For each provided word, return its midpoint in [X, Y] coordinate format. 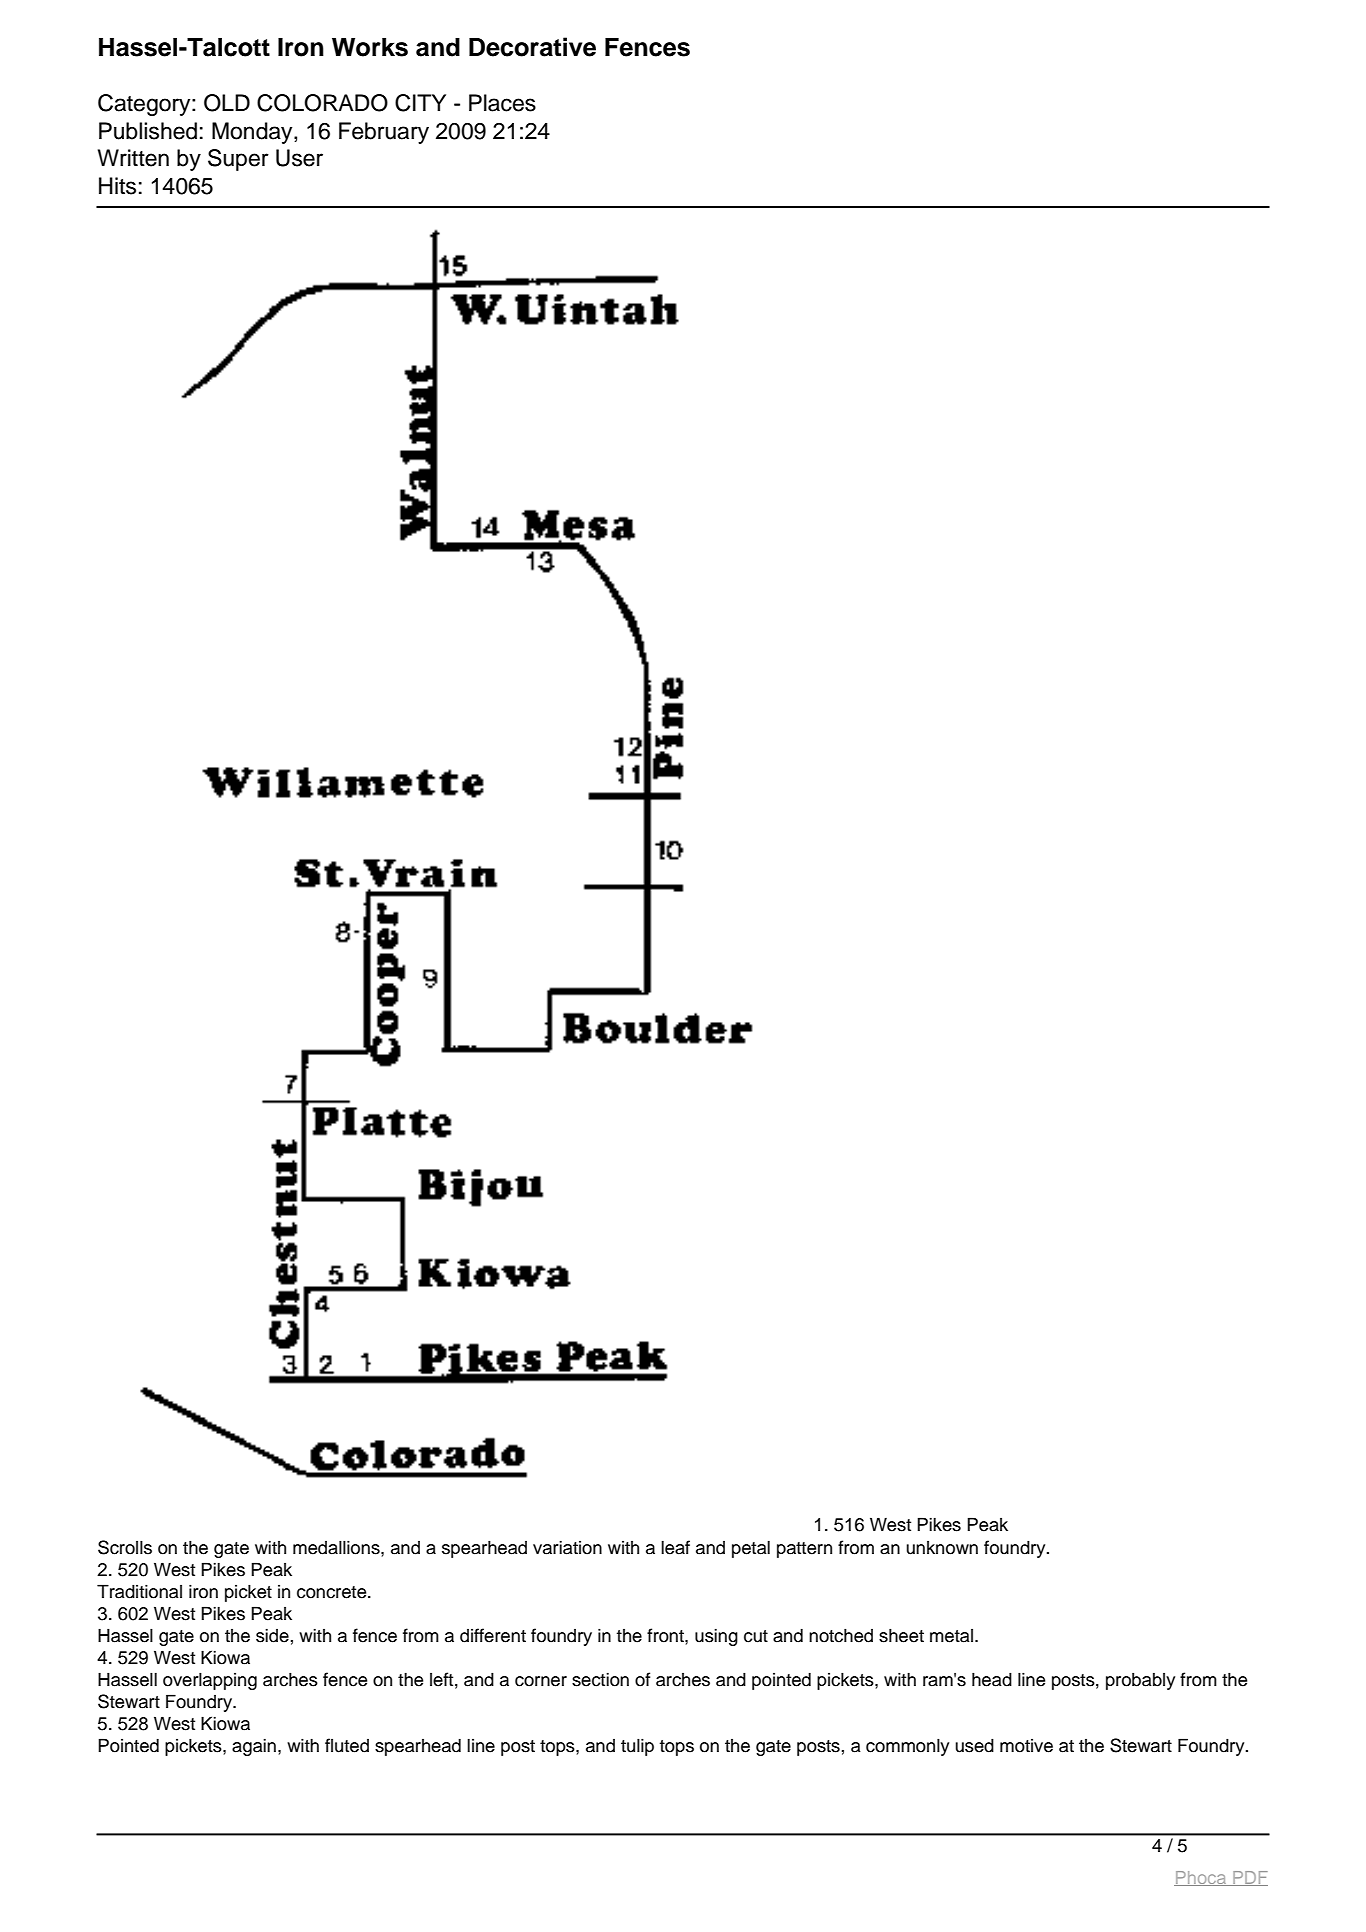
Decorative [532, 47]
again [254, 1747]
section [600, 1679]
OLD [227, 103]
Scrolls [125, 1547]
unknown [942, 1548]
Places [502, 103]
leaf [675, 1547]
